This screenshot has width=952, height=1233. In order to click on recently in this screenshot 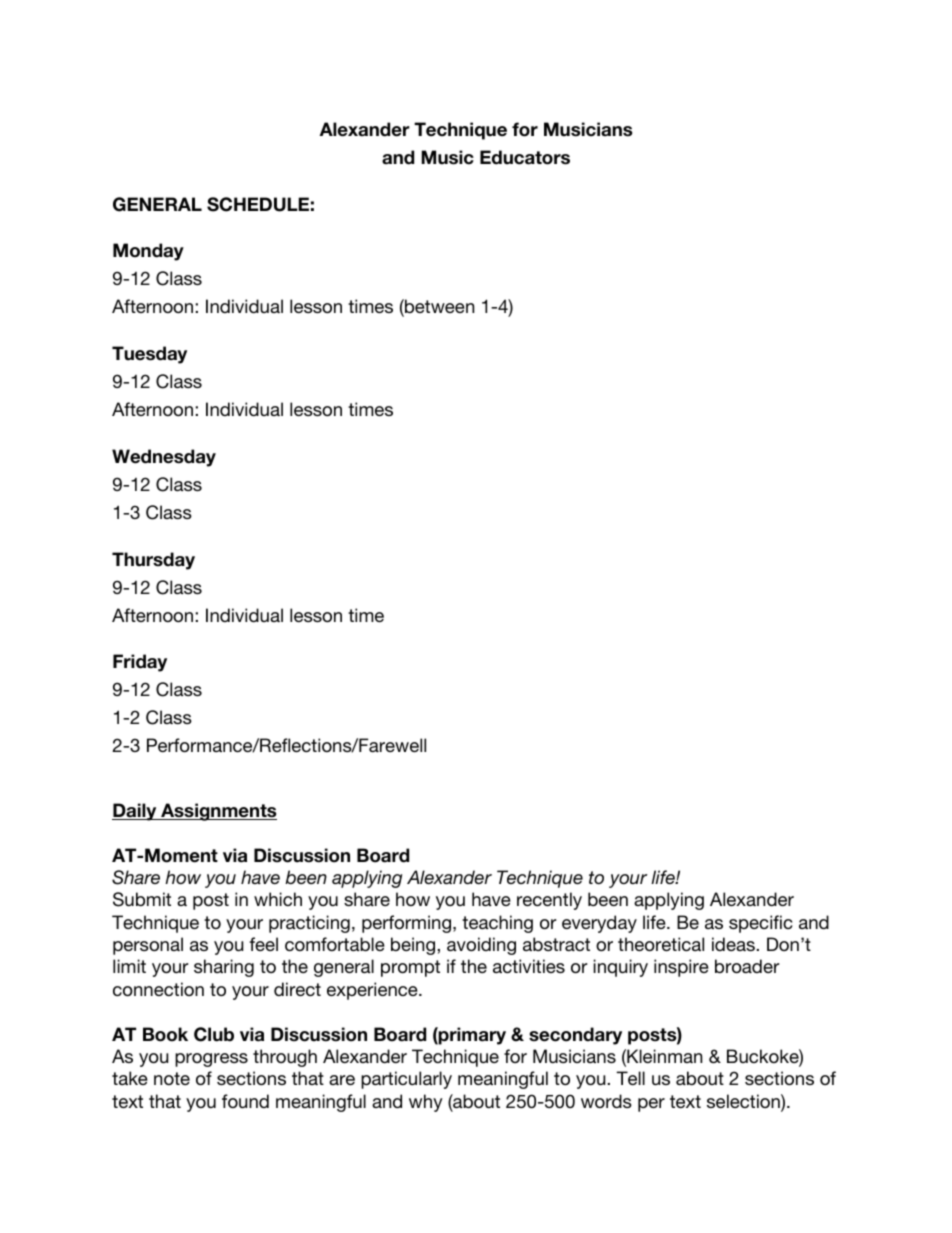, I will do `click(549, 901)`.
